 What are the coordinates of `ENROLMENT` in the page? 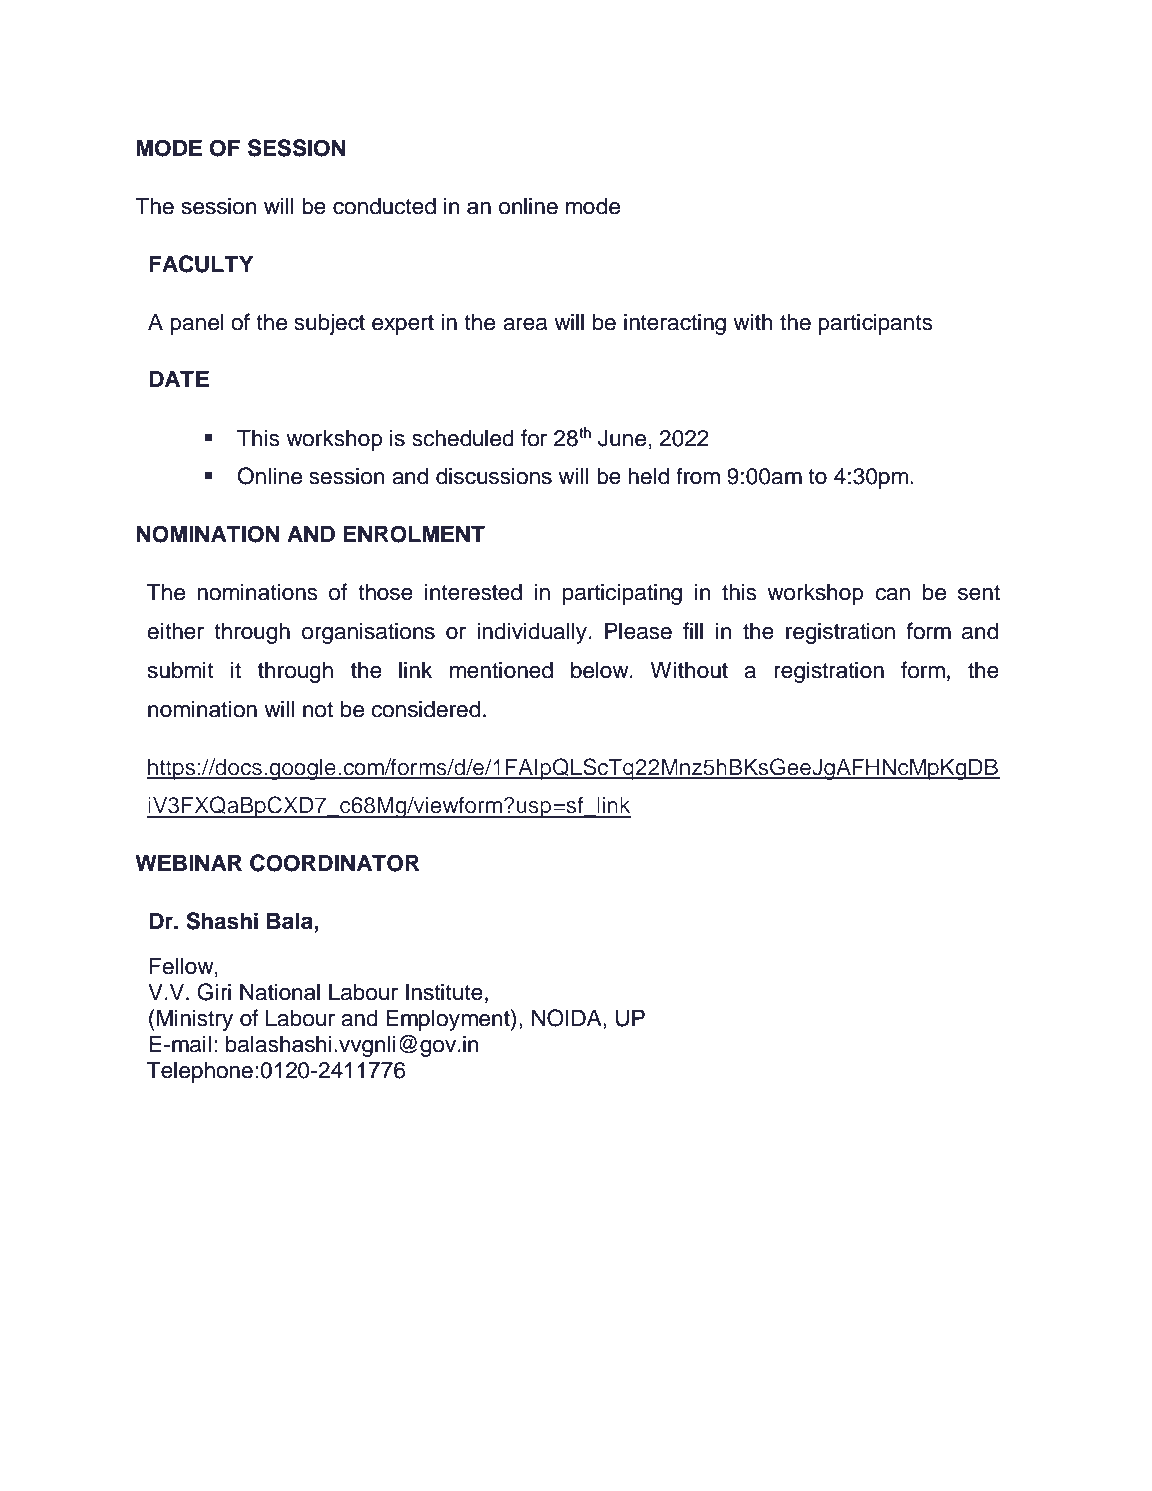 It's located at (414, 534).
